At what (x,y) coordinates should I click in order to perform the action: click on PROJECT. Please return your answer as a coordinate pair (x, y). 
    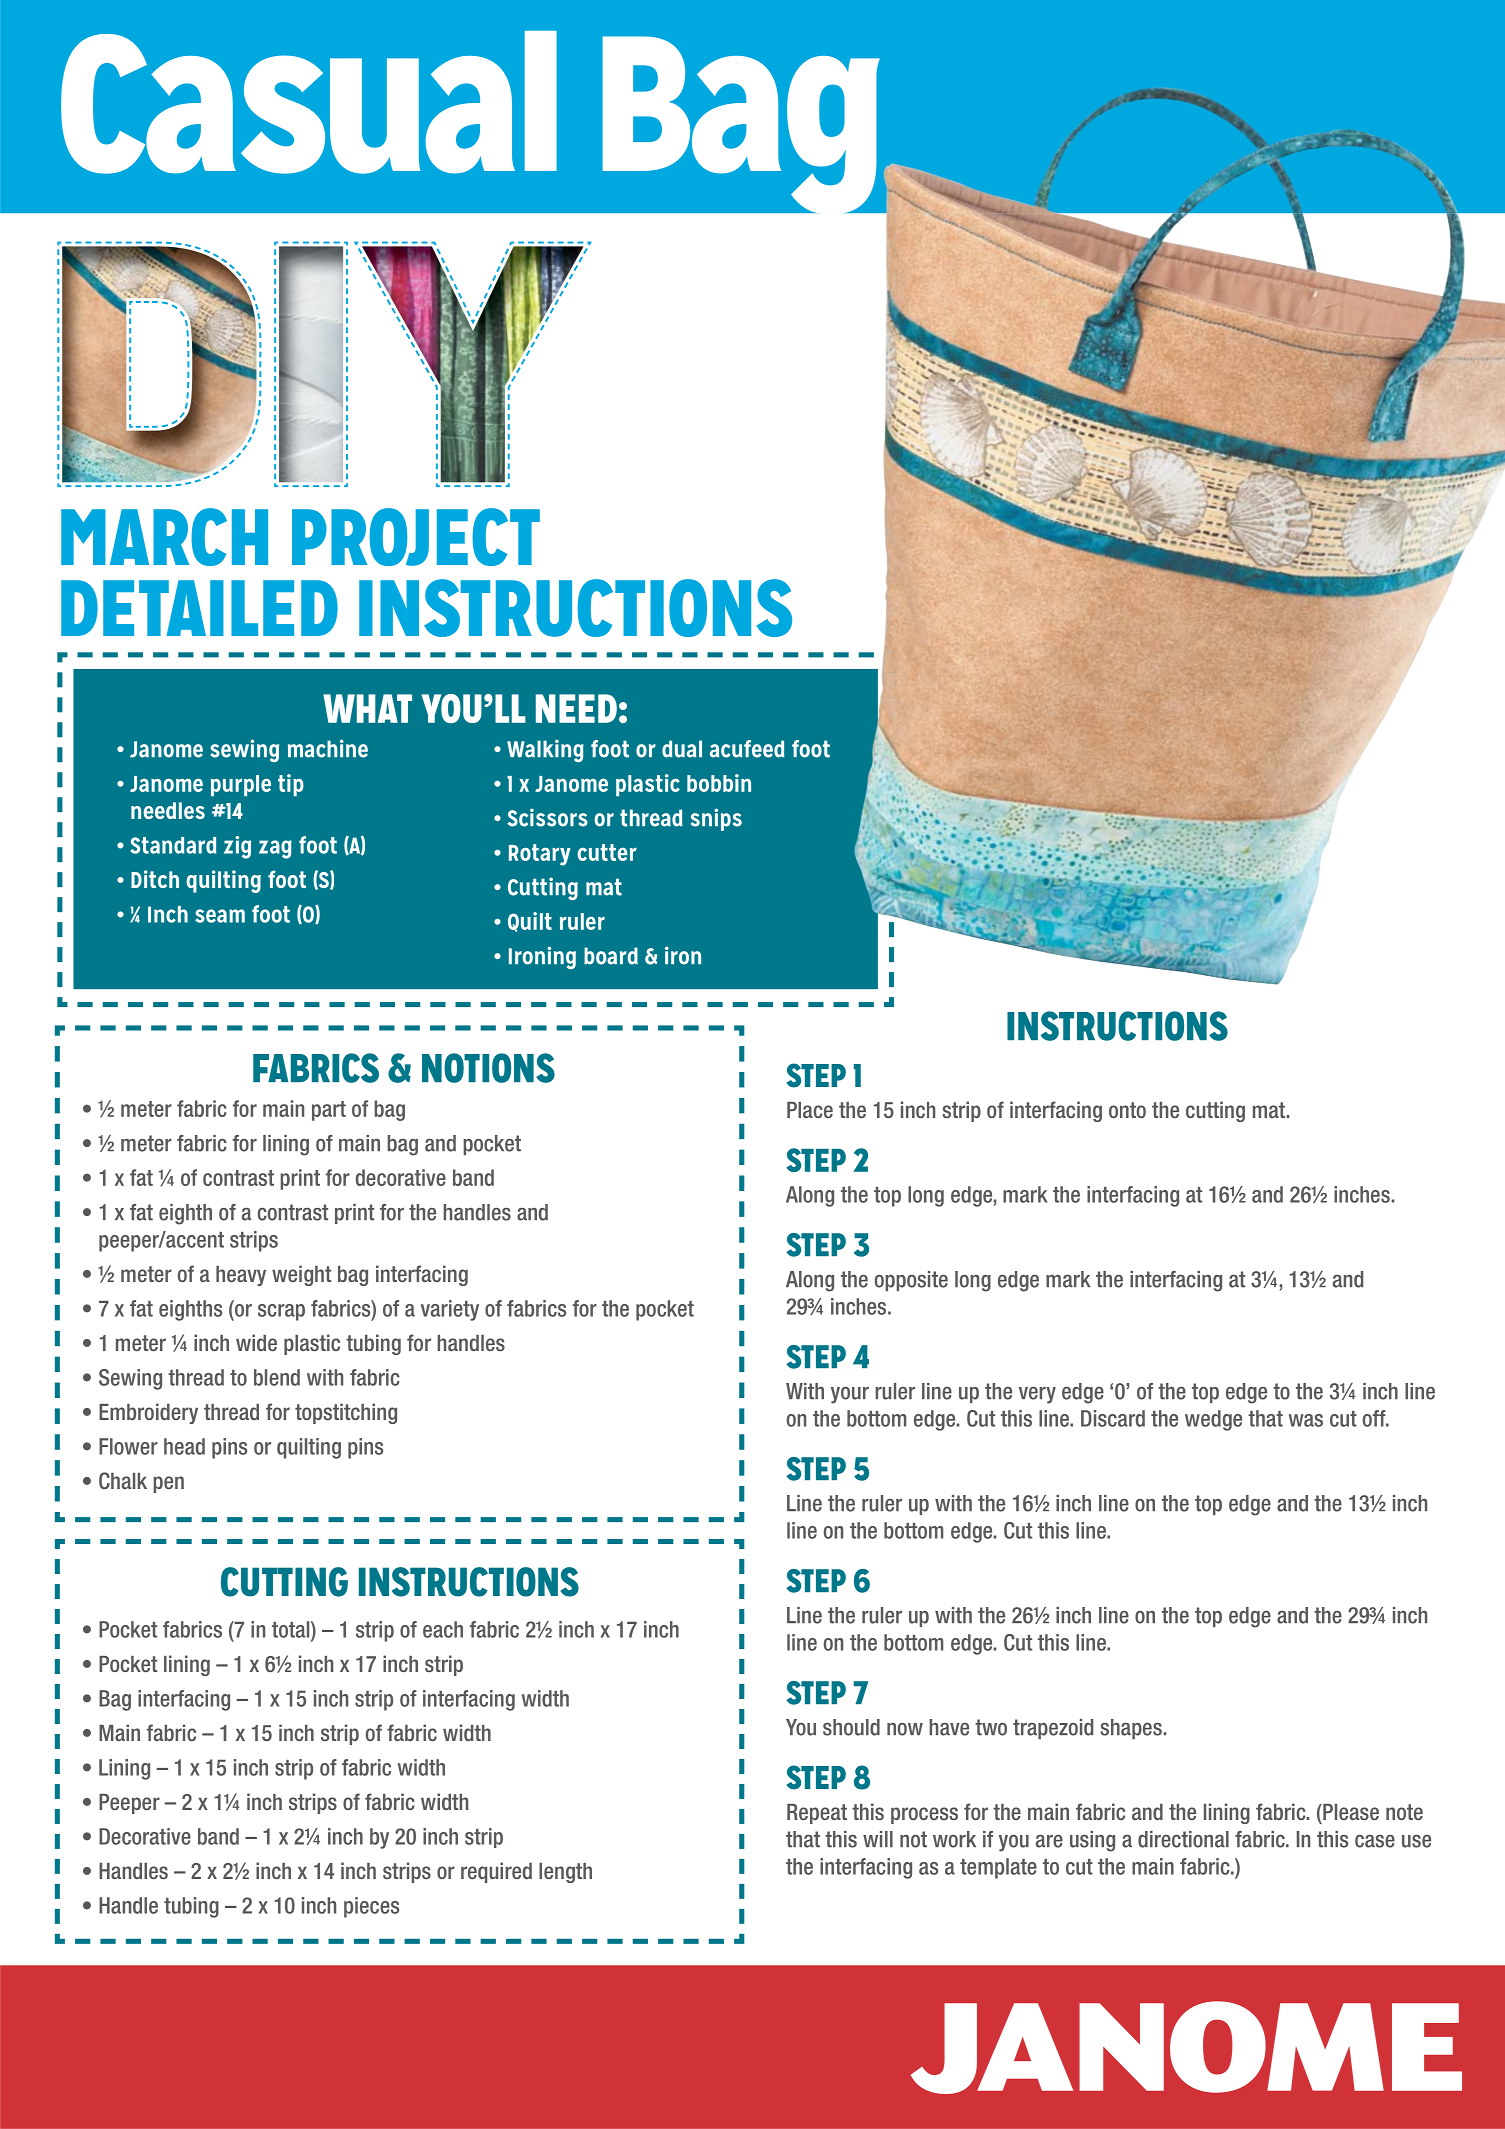
    Looking at the image, I should click on (416, 537).
